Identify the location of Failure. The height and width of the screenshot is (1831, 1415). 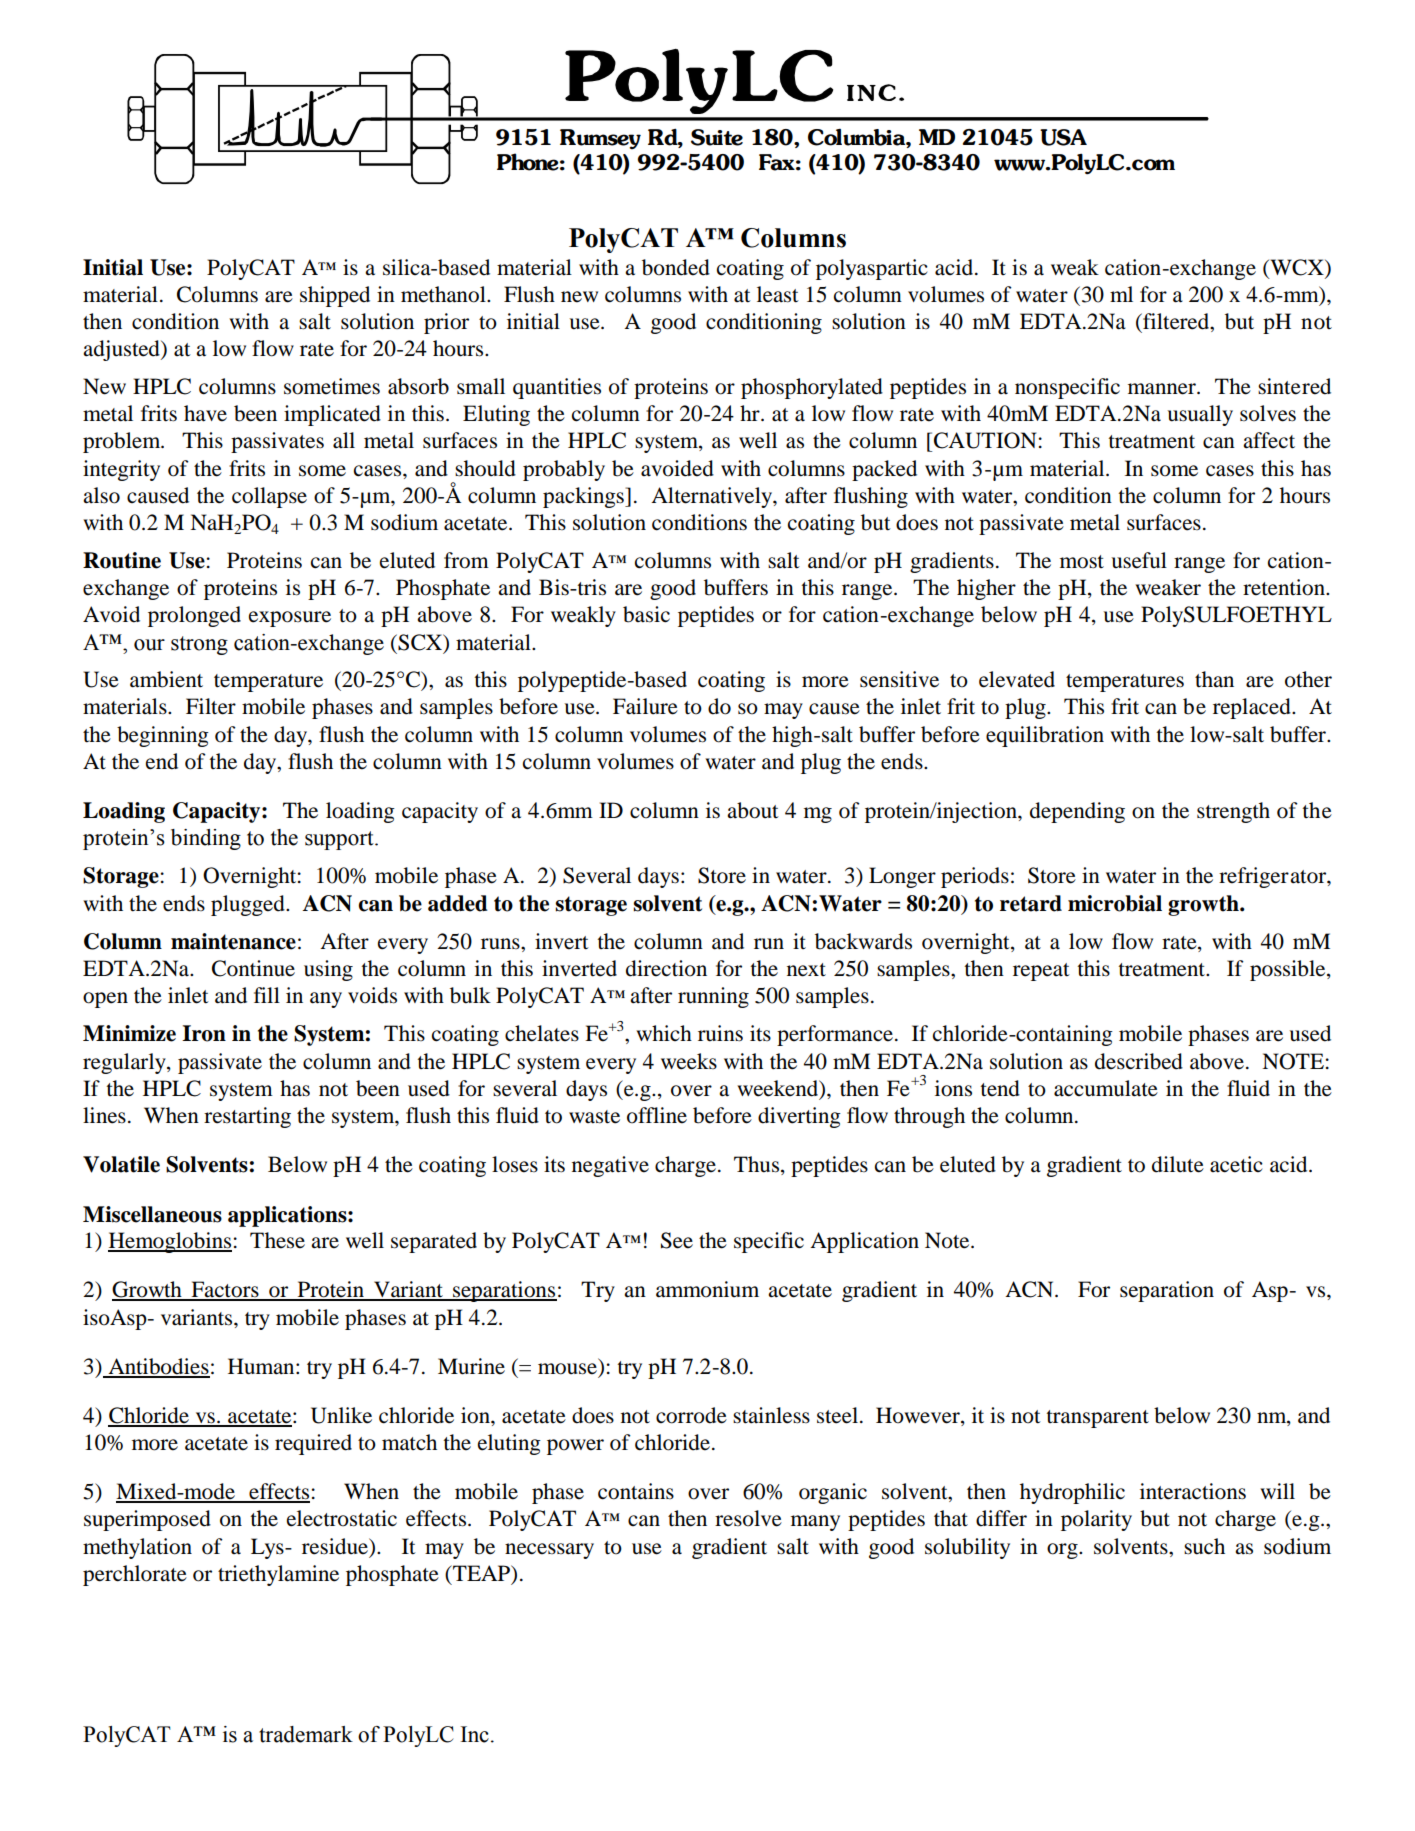
(645, 706).
